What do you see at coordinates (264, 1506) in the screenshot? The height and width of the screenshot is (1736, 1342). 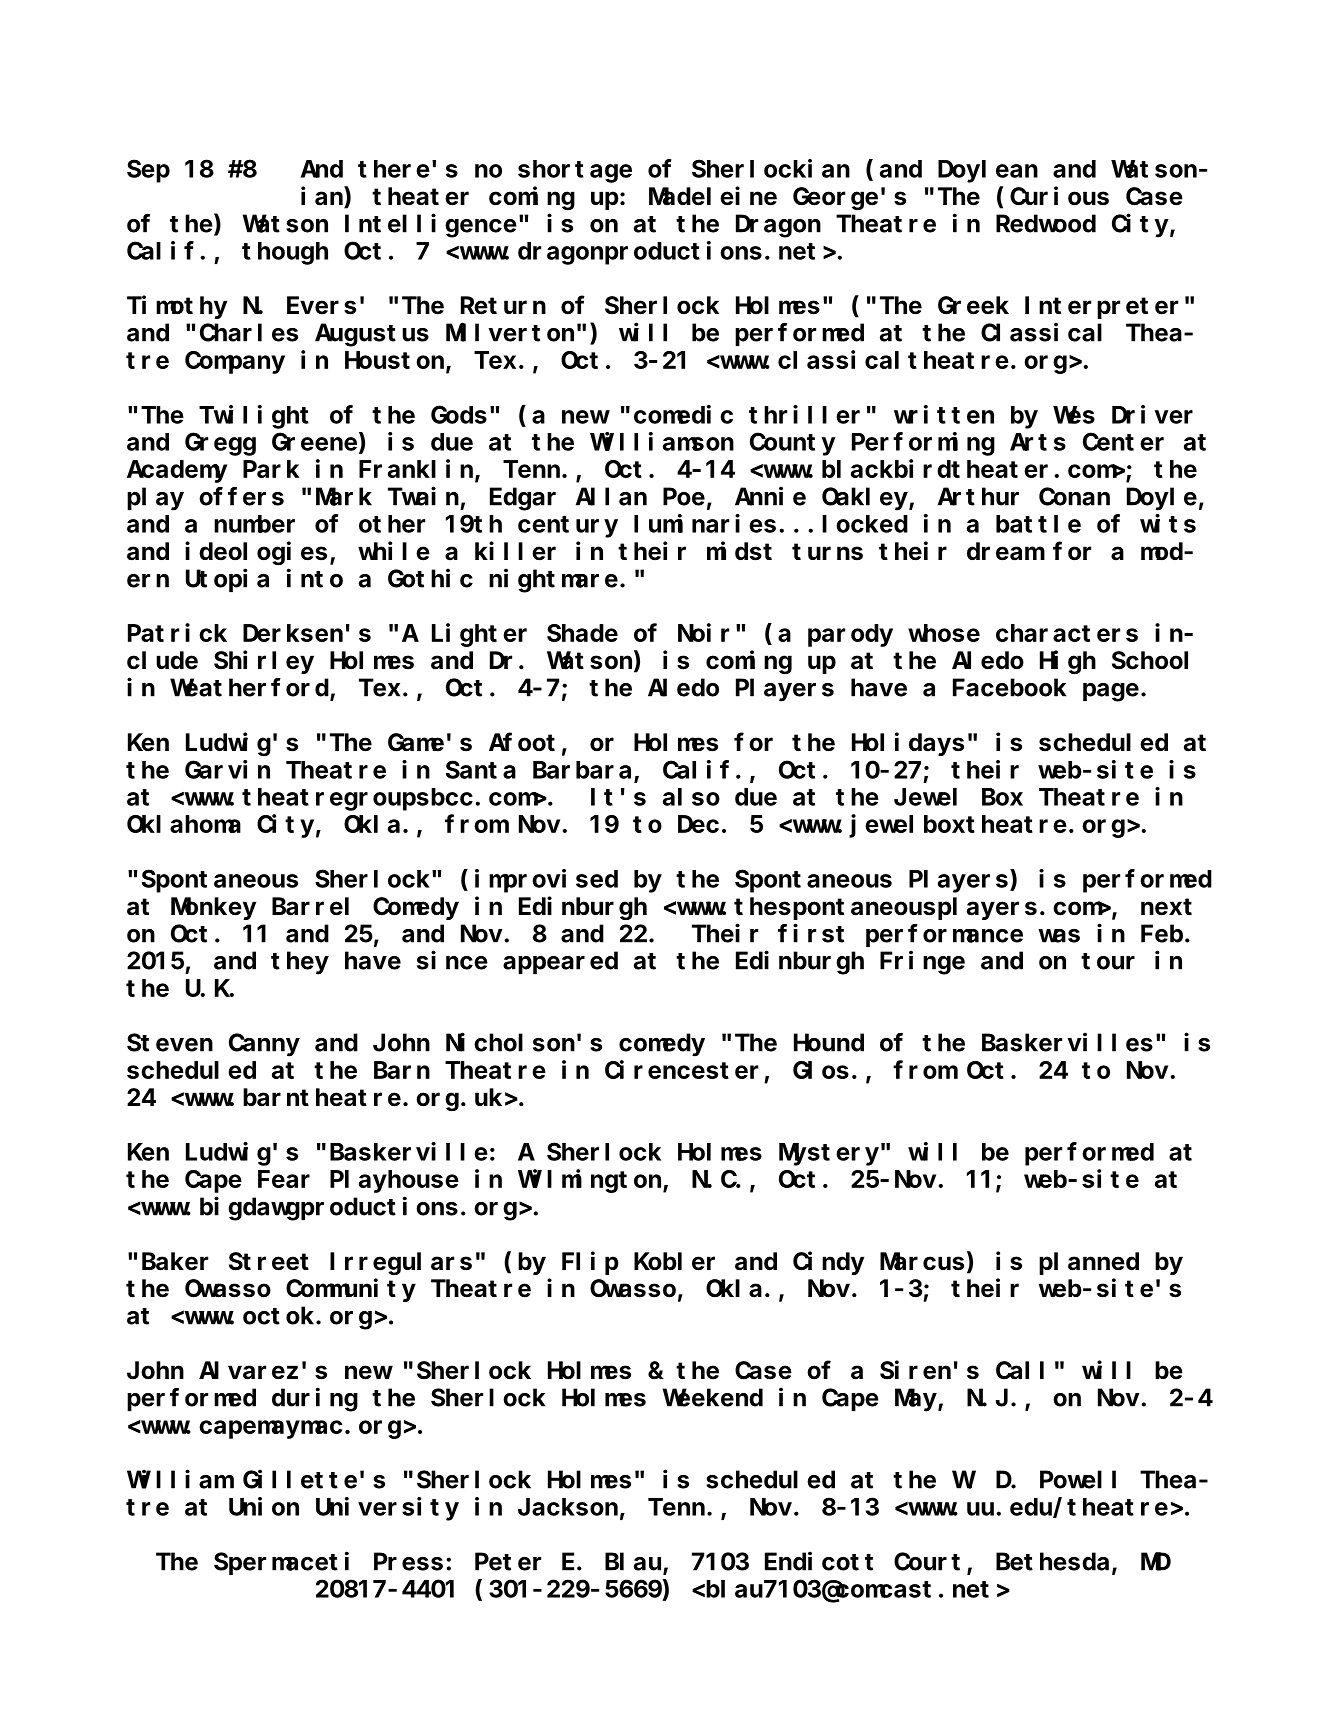 I see `Union` at bounding box center [264, 1506].
